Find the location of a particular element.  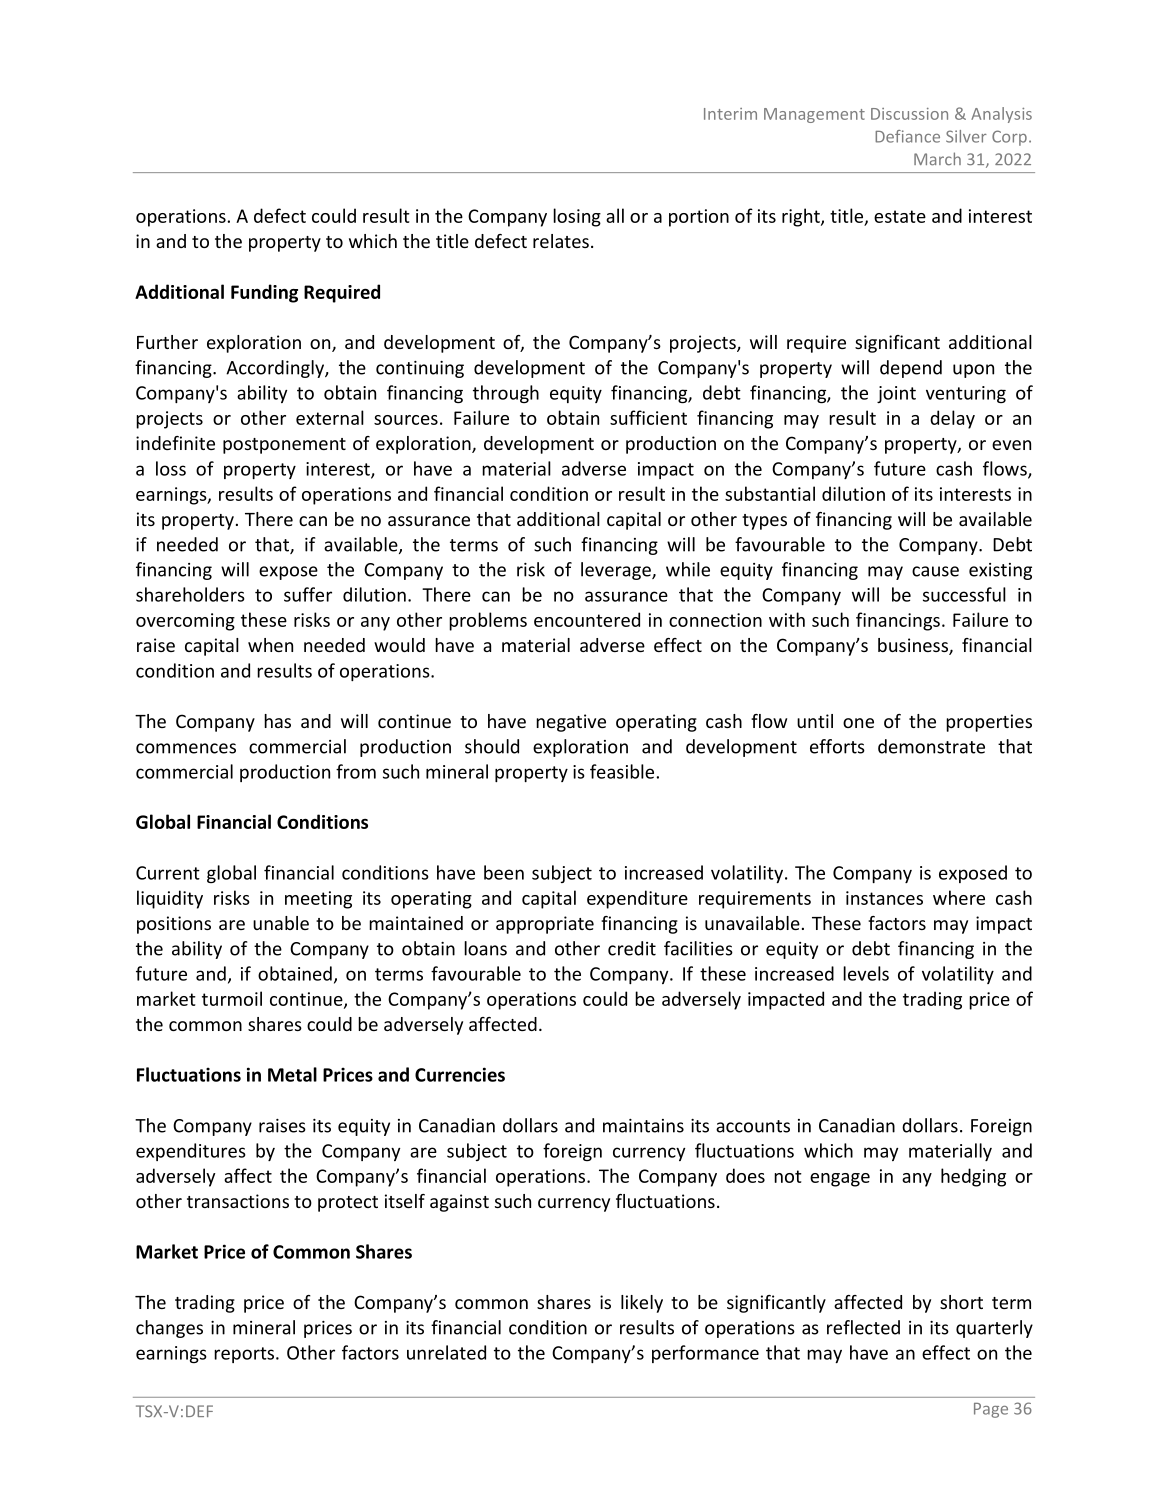

leverage is located at coordinates (617, 571).
